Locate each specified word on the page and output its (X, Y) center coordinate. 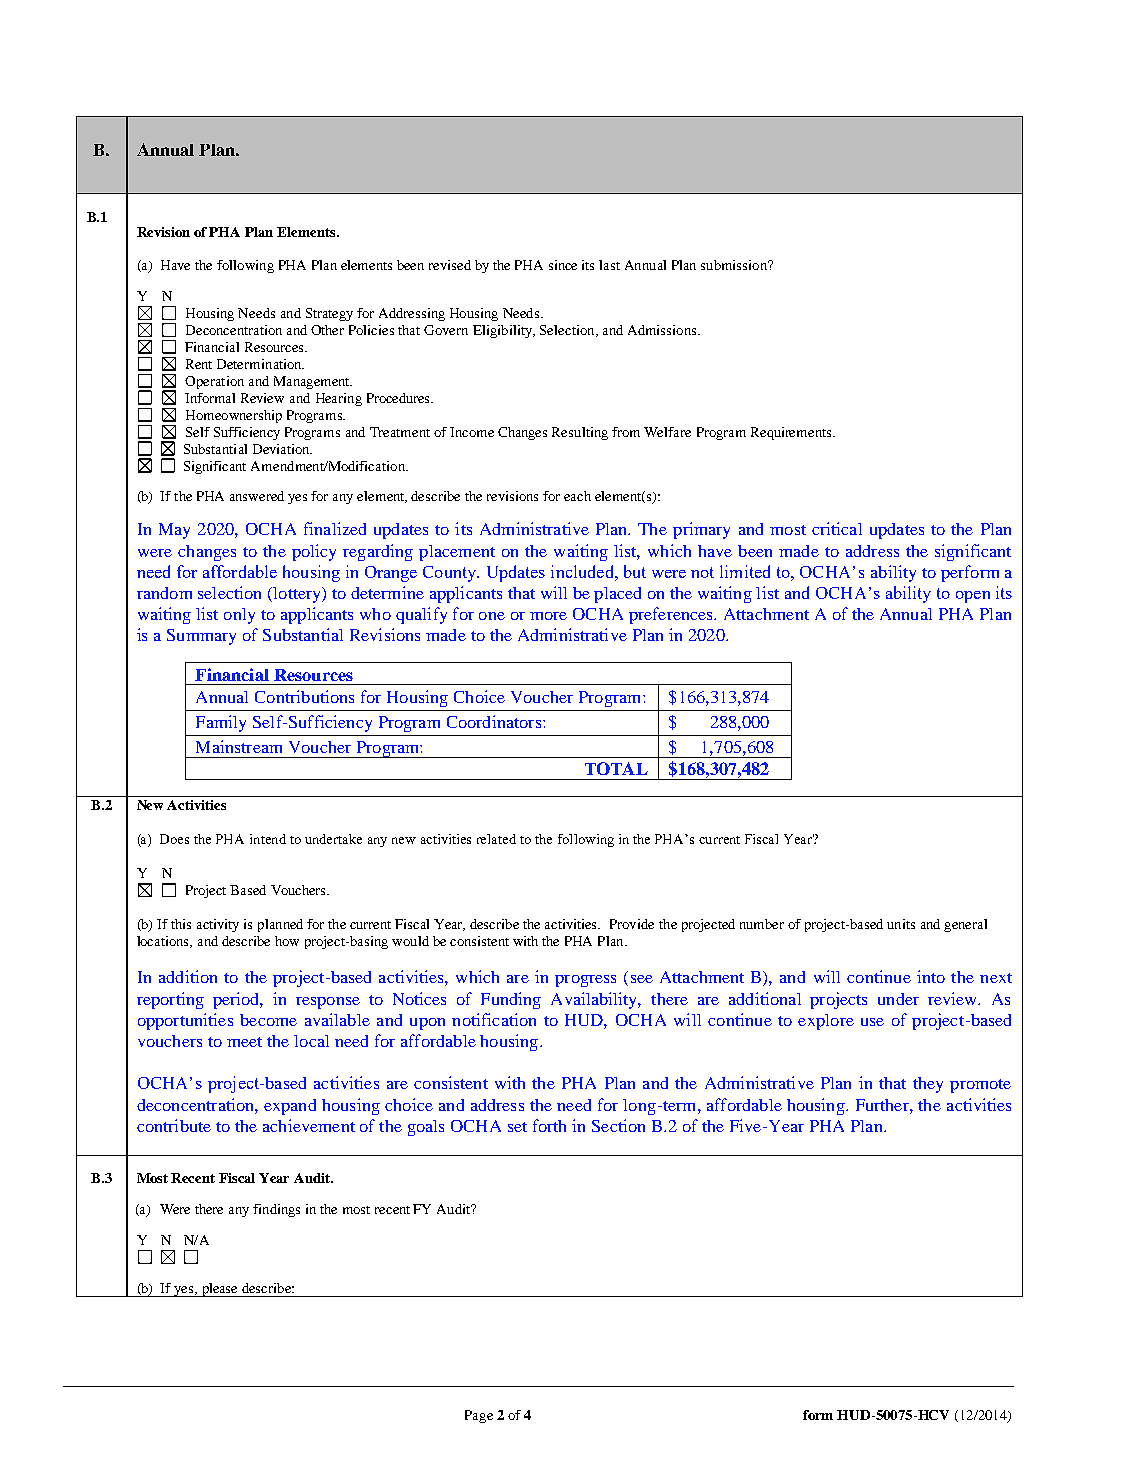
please (220, 1290)
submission (735, 265)
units (901, 924)
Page (479, 1416)
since (563, 265)
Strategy (329, 314)
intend (268, 839)
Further (883, 1105)
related (496, 839)
